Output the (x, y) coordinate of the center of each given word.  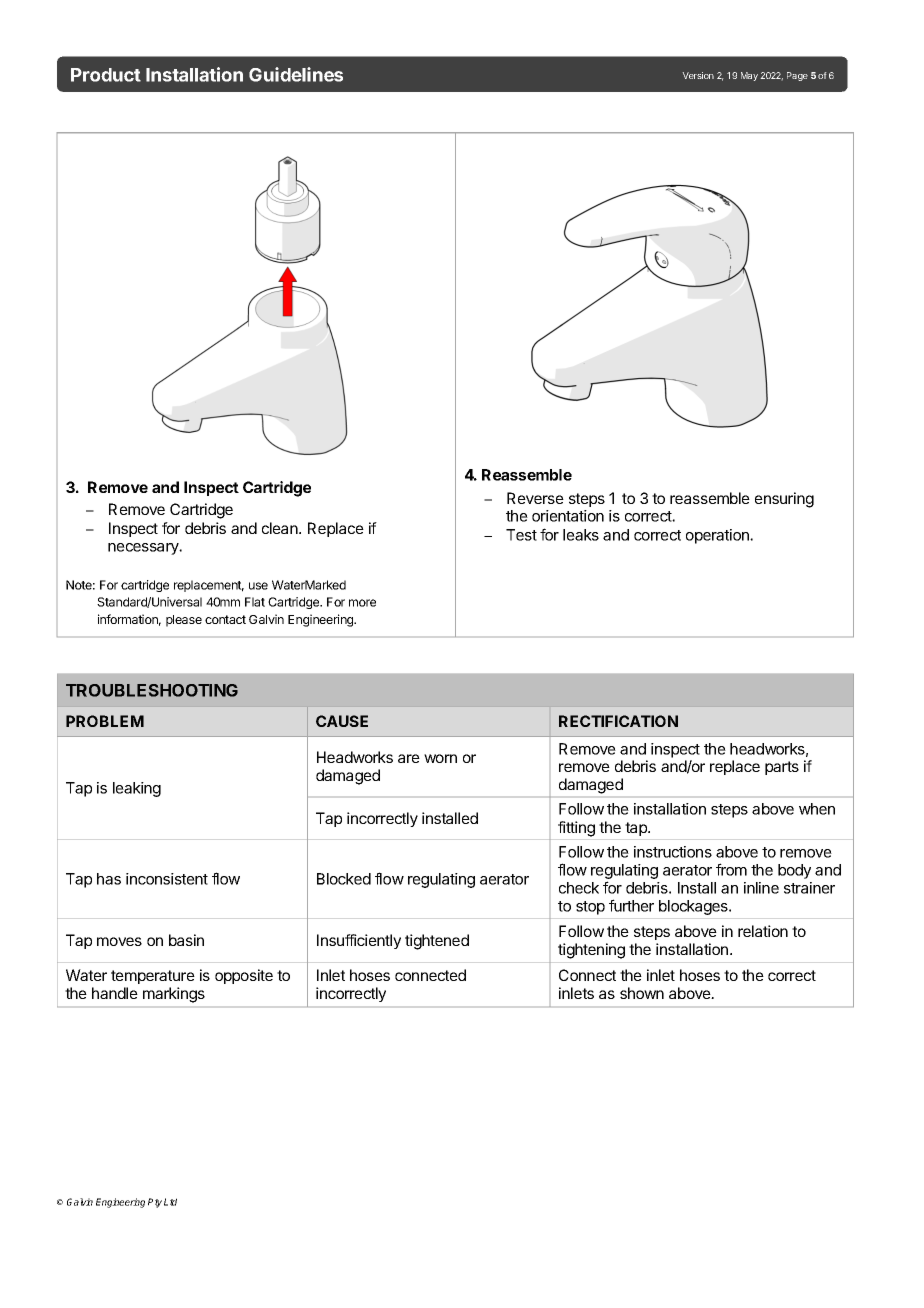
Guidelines (296, 74)
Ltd (170, 1202)
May (749, 76)
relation (763, 931)
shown (642, 993)
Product (106, 75)
